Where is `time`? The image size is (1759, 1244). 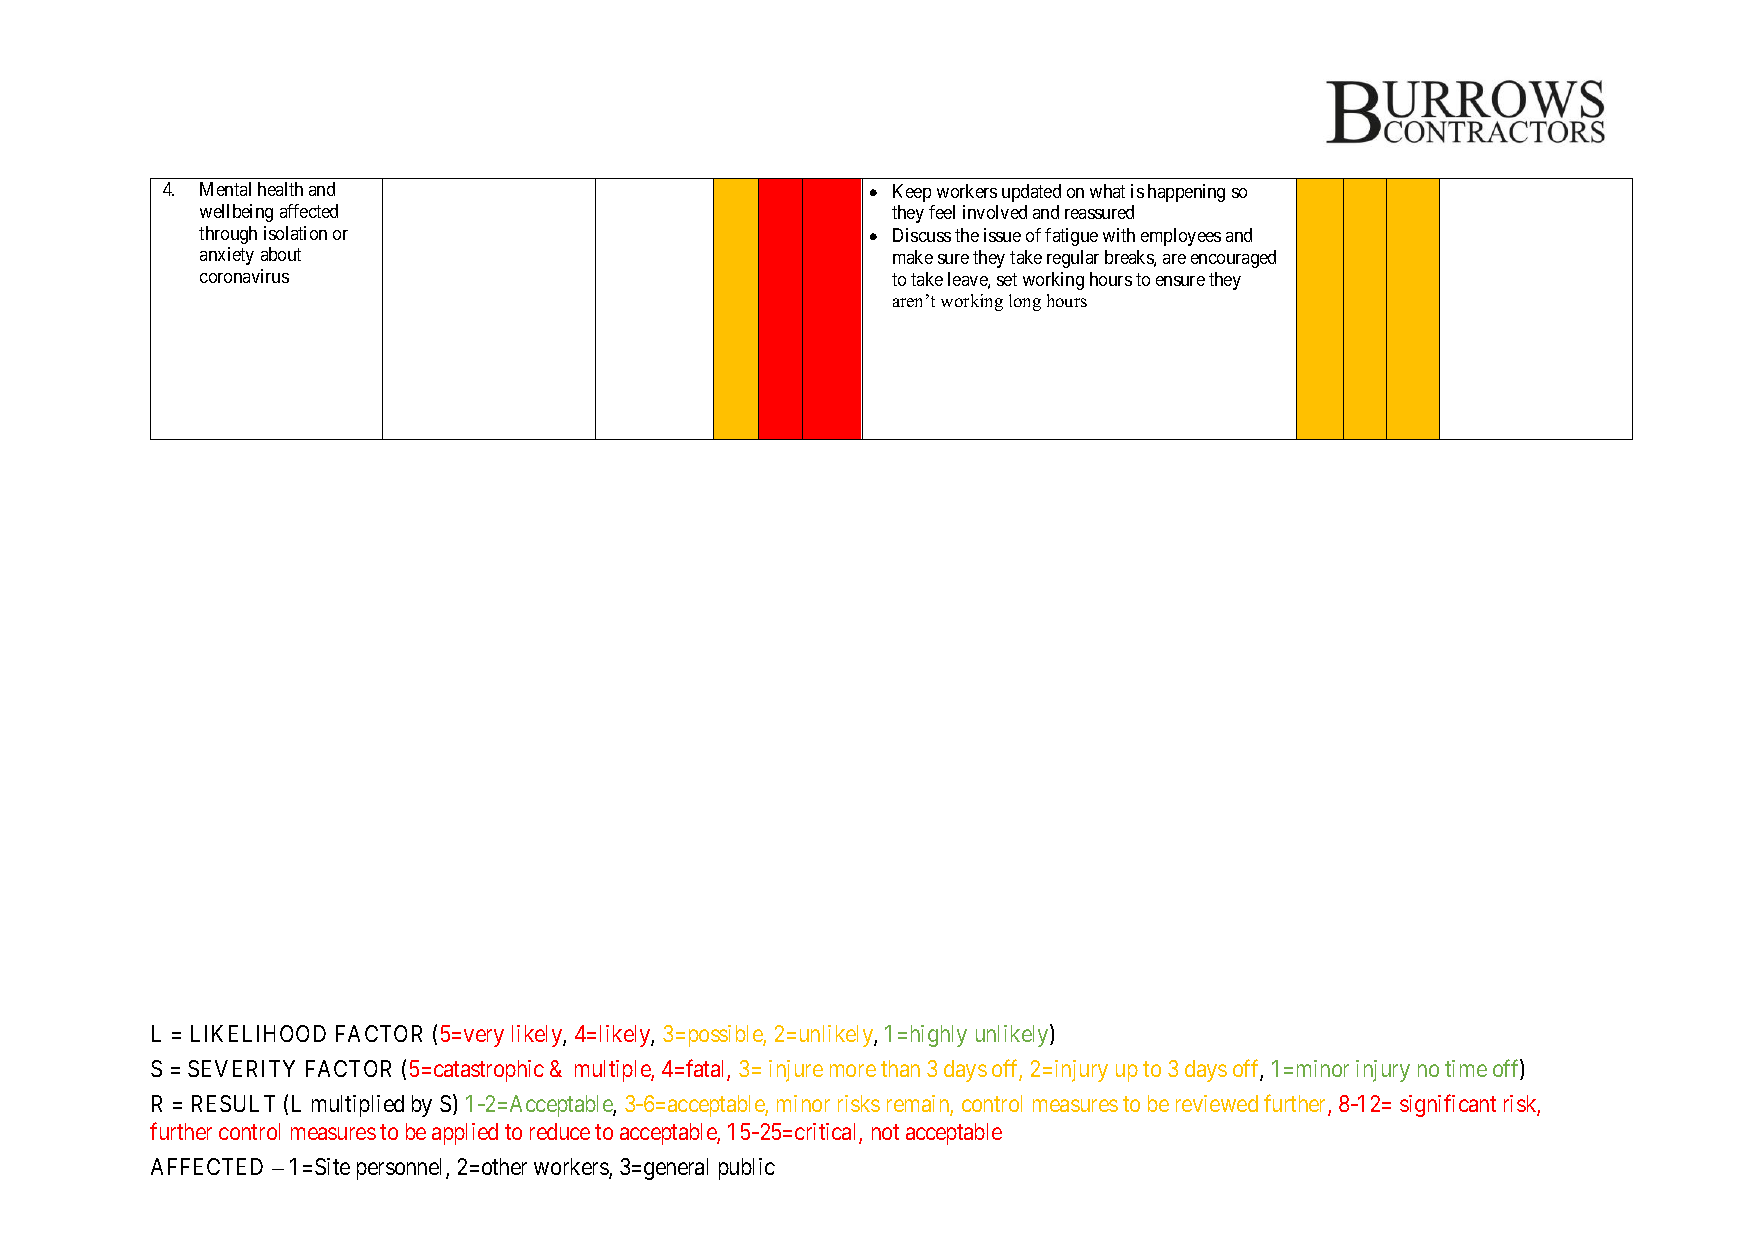
time is located at coordinates (1466, 1068).
